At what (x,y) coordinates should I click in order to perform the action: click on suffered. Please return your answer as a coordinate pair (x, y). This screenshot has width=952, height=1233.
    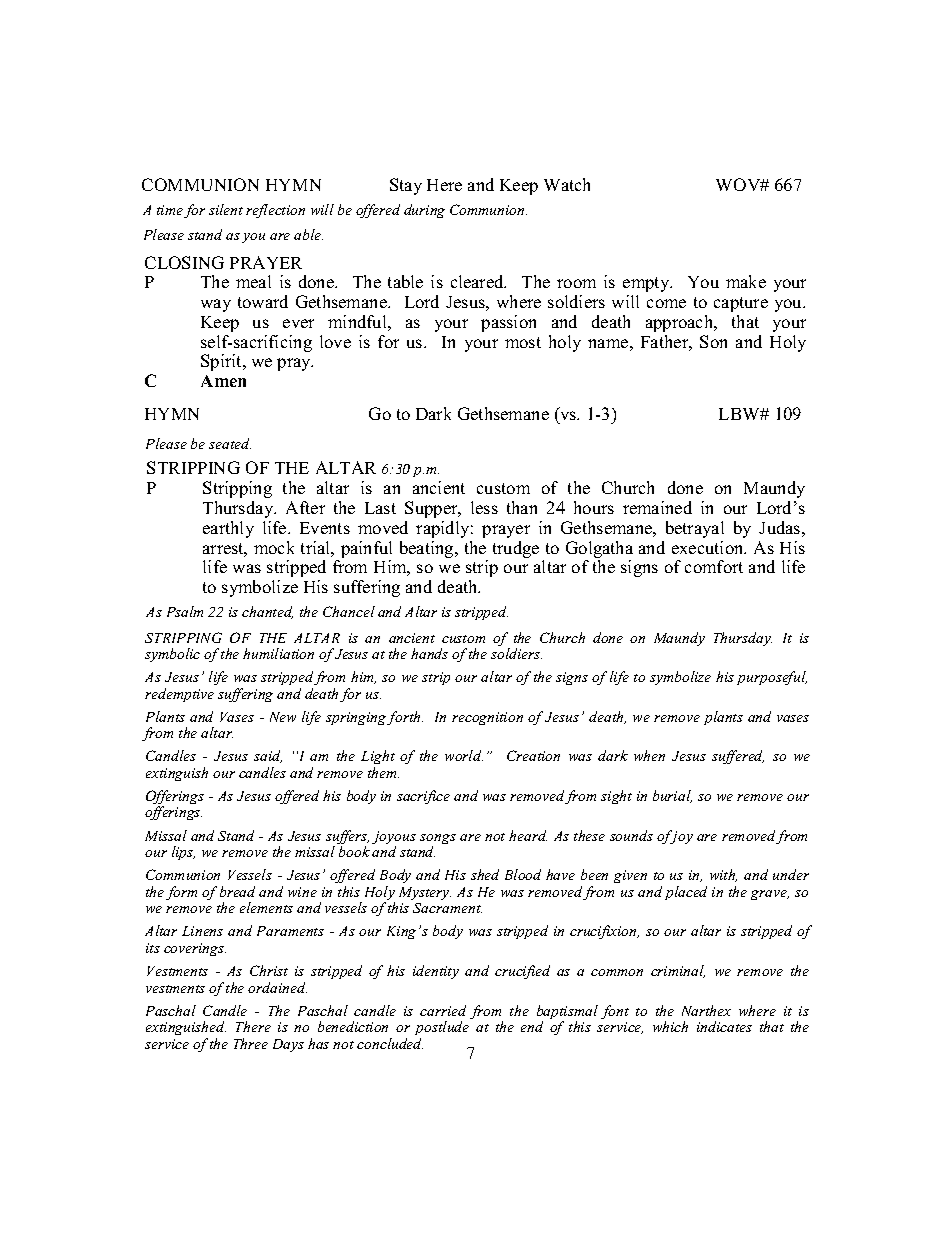
    Looking at the image, I should click on (738, 757).
